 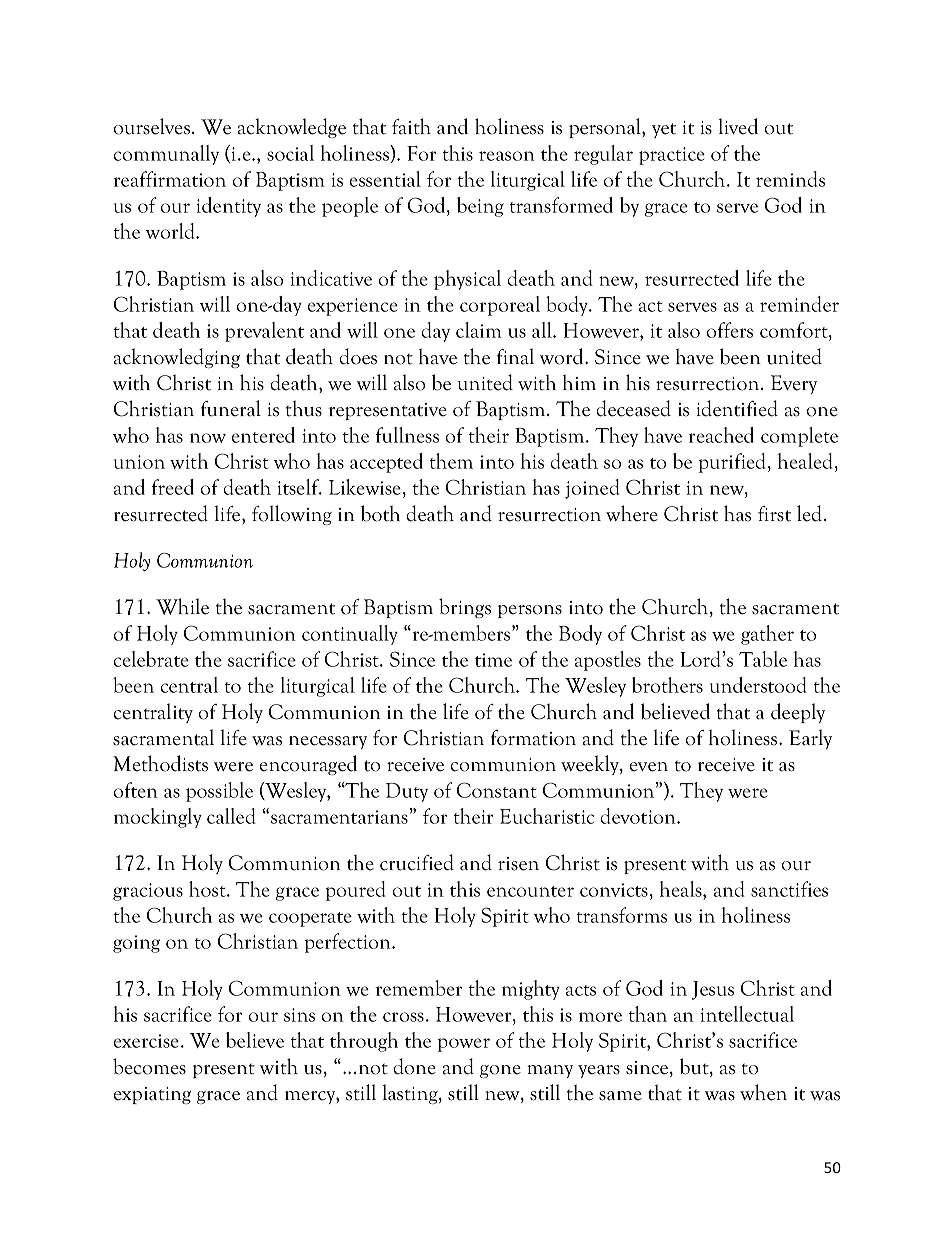 I want to click on brings, so click(x=465, y=608).
